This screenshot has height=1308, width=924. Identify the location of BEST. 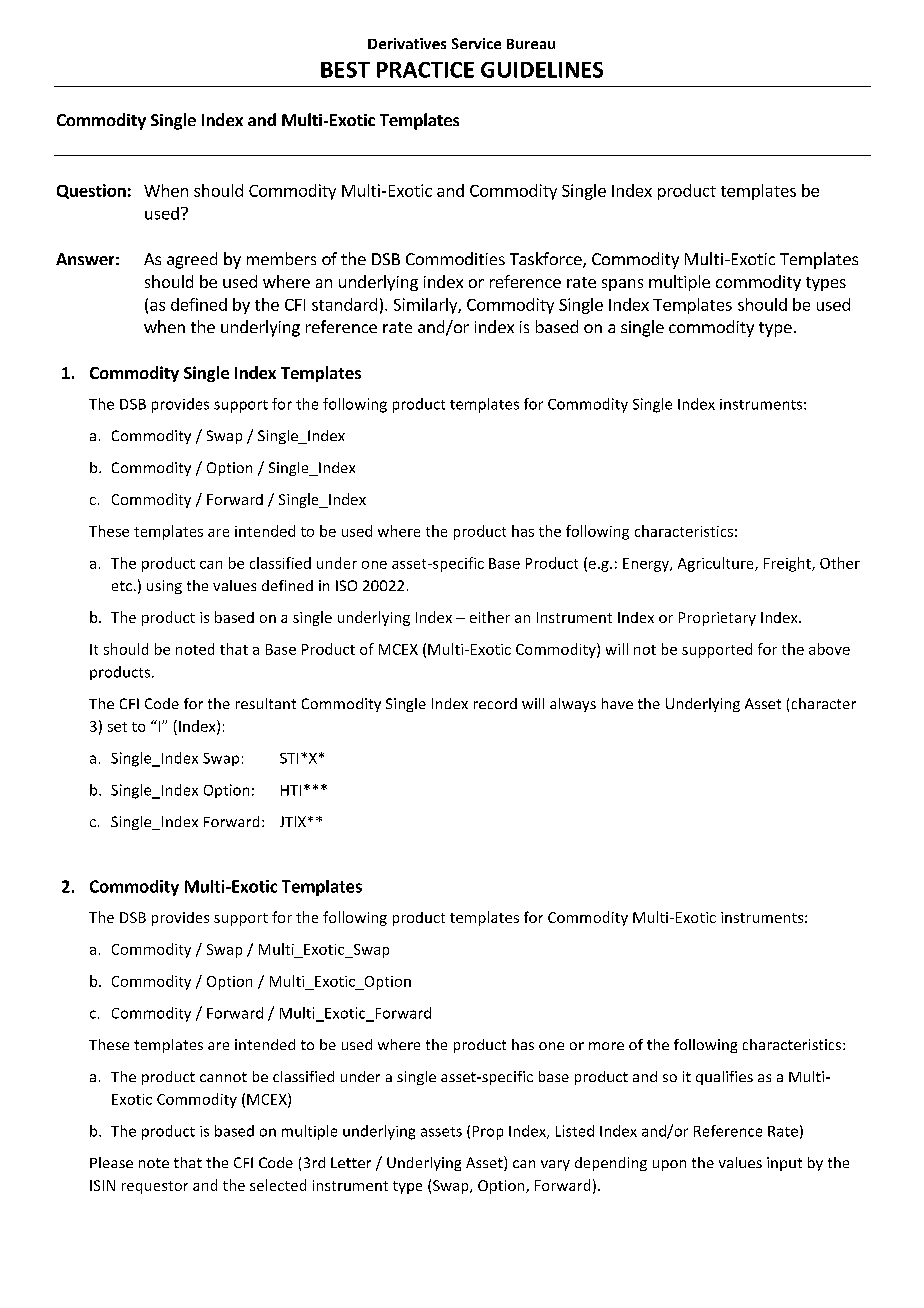
(345, 70).
